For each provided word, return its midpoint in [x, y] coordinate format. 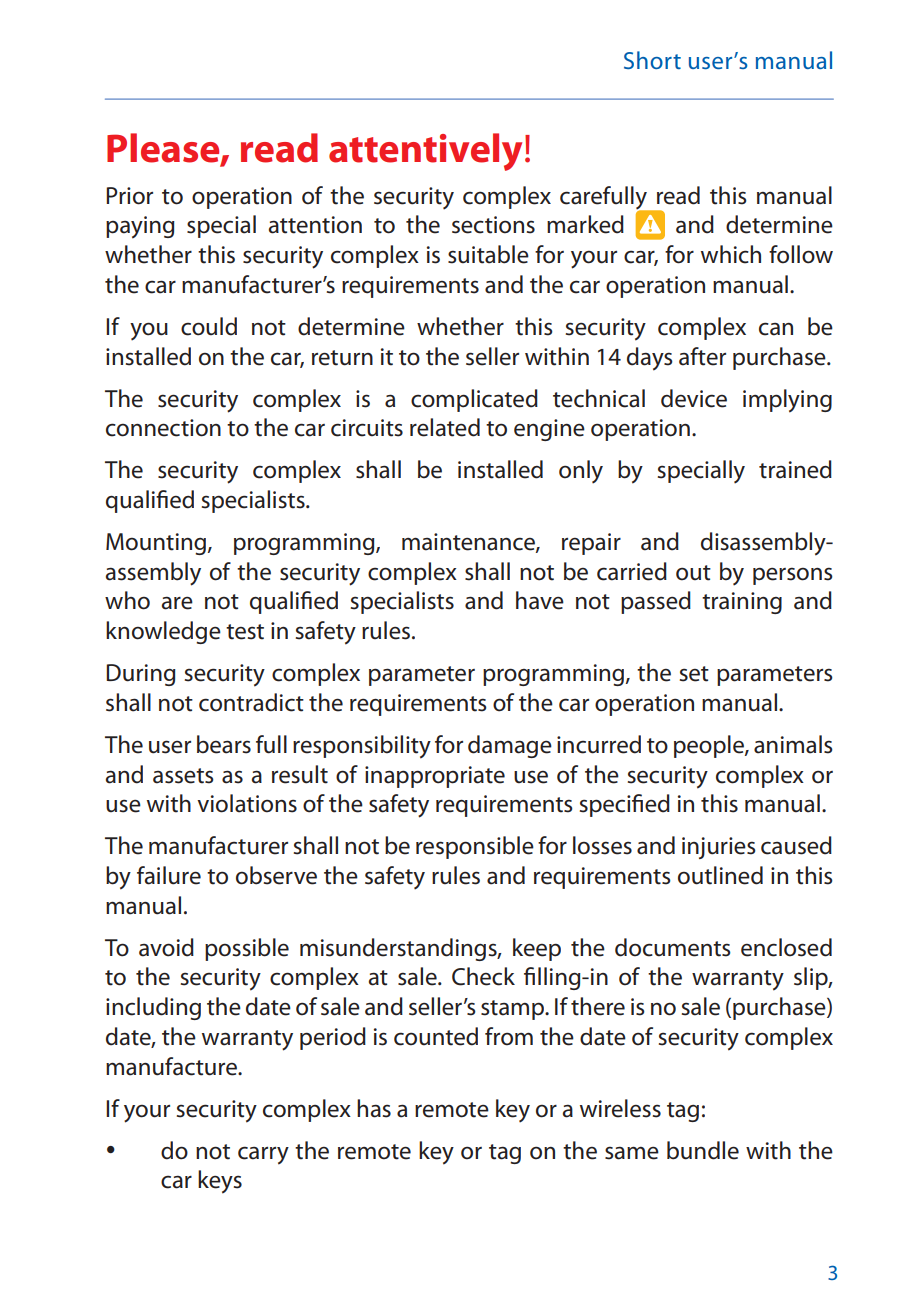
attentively [425, 152]
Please [164, 149]
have [540, 600]
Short [652, 60]
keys [220, 1182]
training [742, 603]
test [245, 632]
